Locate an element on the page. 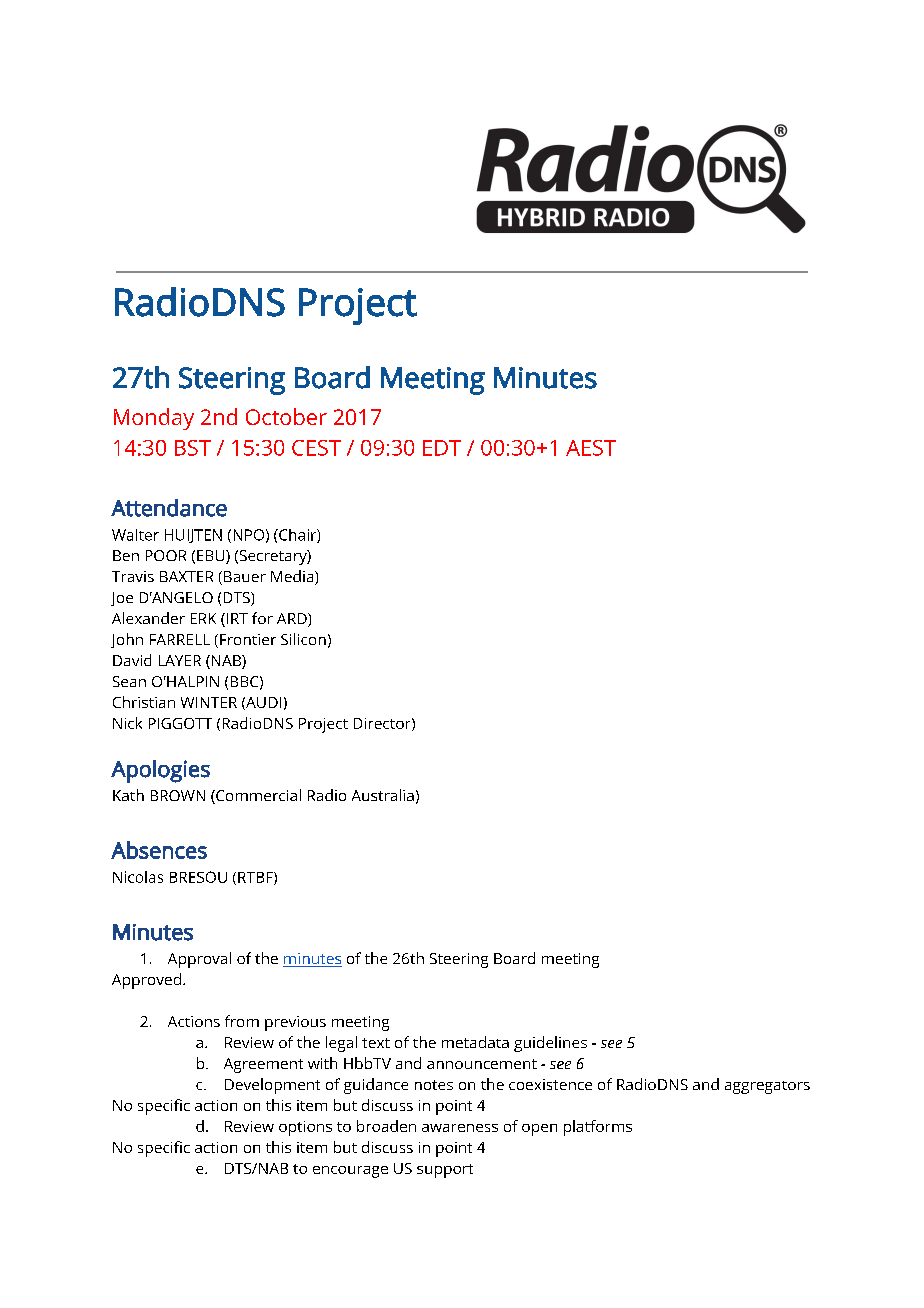 The width and height of the page is (924, 1308). guidelines is located at coordinates (550, 1044).
